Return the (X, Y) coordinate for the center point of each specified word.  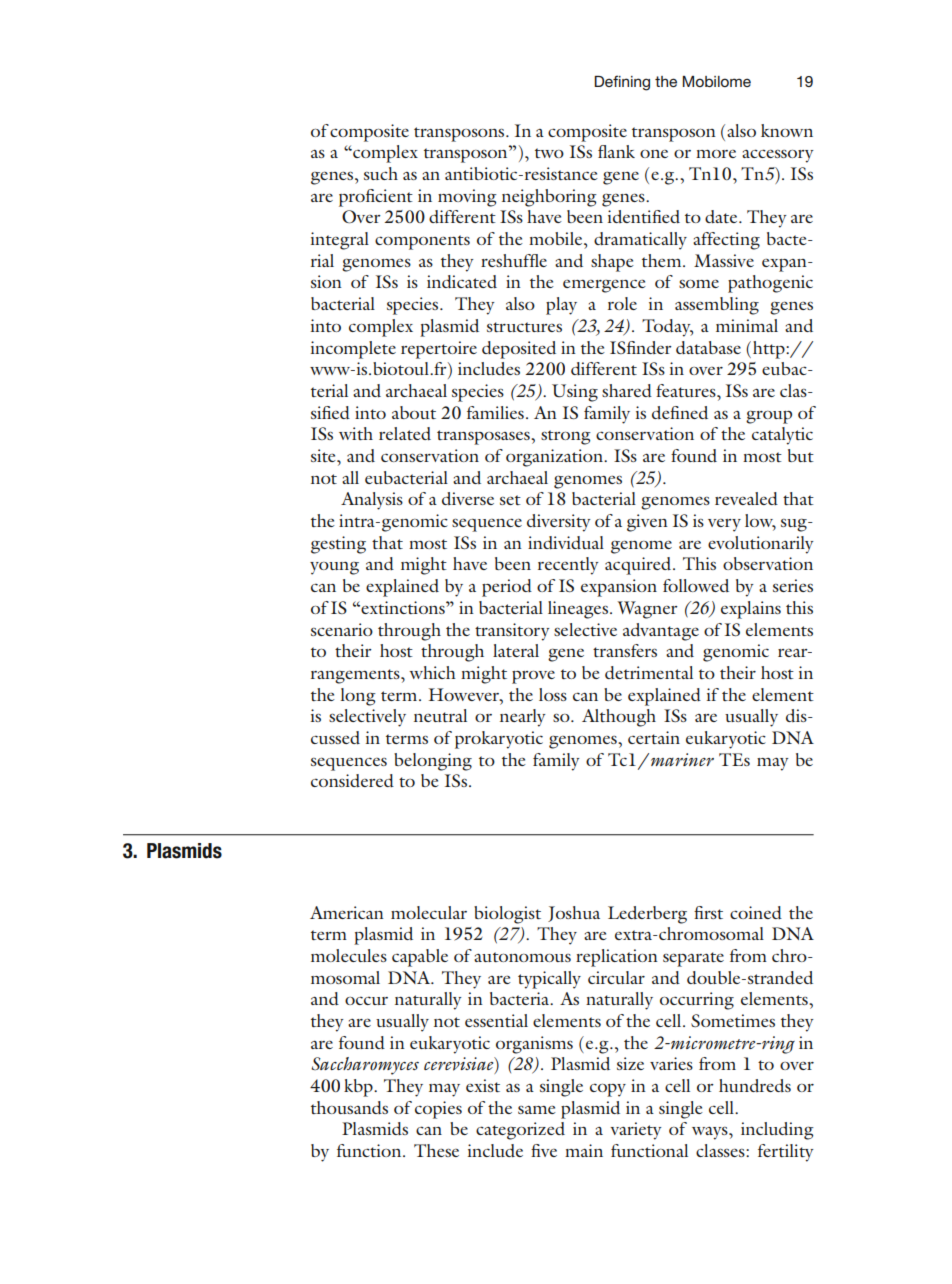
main (584, 1150)
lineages (578, 610)
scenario (342, 629)
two (549, 153)
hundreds (755, 1085)
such (381, 173)
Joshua (574, 914)
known (787, 130)
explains (751, 610)
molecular (429, 912)
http (770, 350)
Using (575, 393)
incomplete (353, 350)
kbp (359, 1088)
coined (756, 912)
